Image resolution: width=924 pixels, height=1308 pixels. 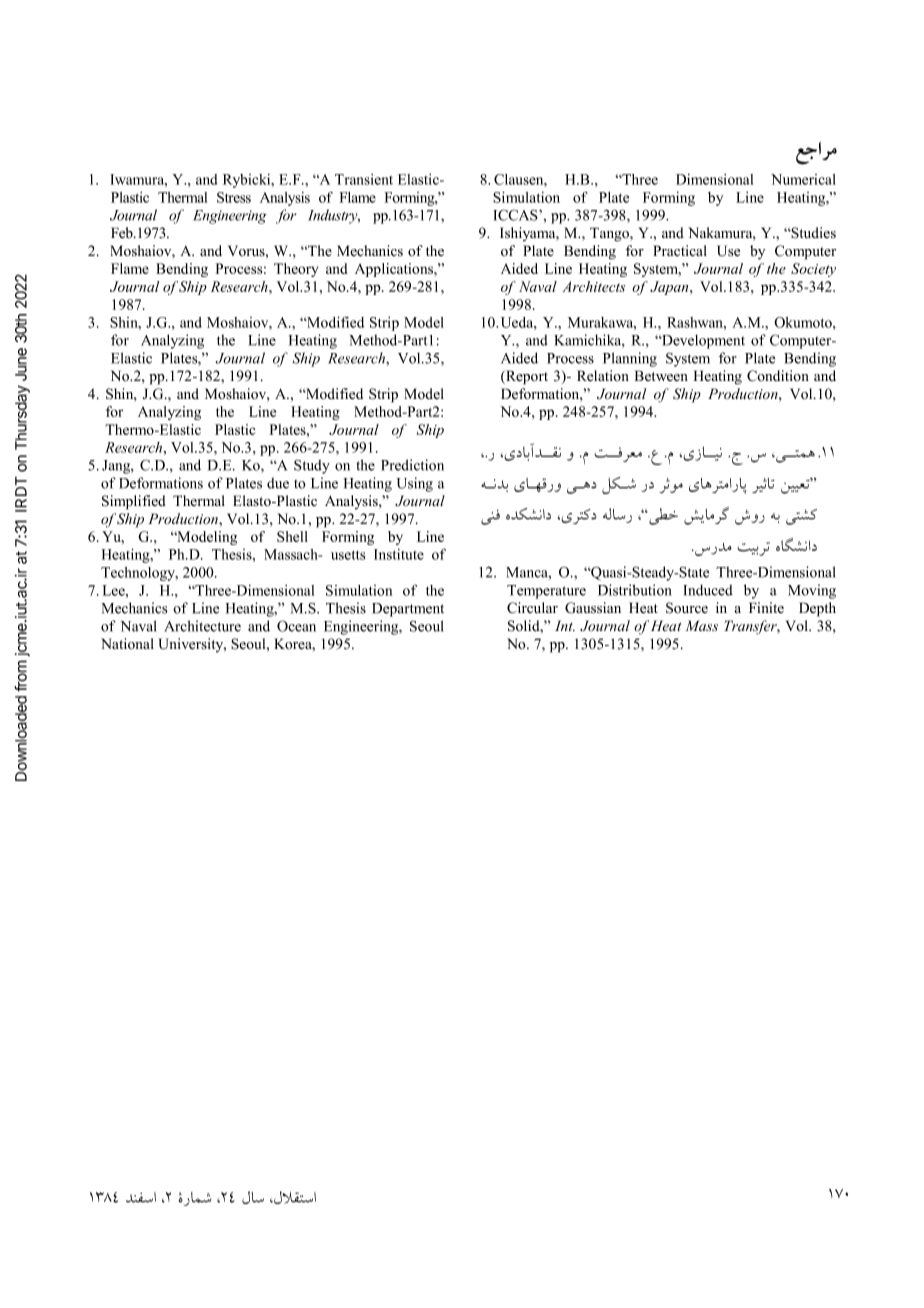 What do you see at coordinates (670, 288) in the screenshot?
I see `Japan` at bounding box center [670, 288].
